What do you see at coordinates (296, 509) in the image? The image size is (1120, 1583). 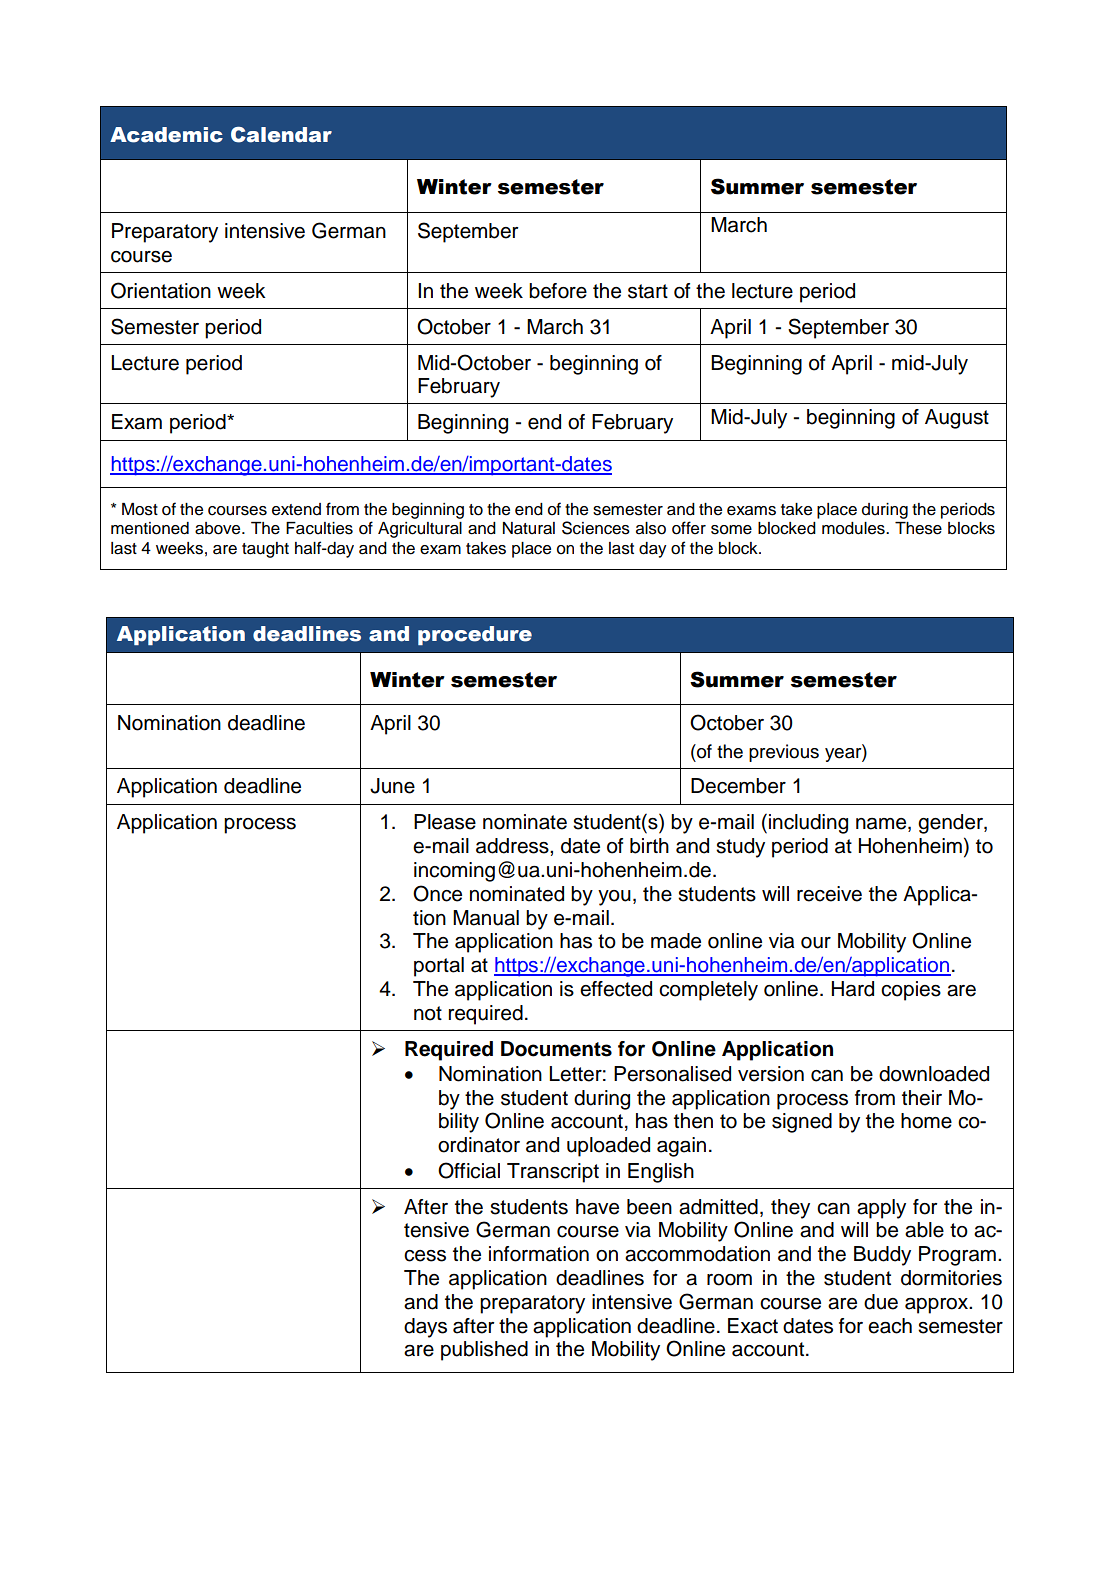 I see `extend` at bounding box center [296, 509].
